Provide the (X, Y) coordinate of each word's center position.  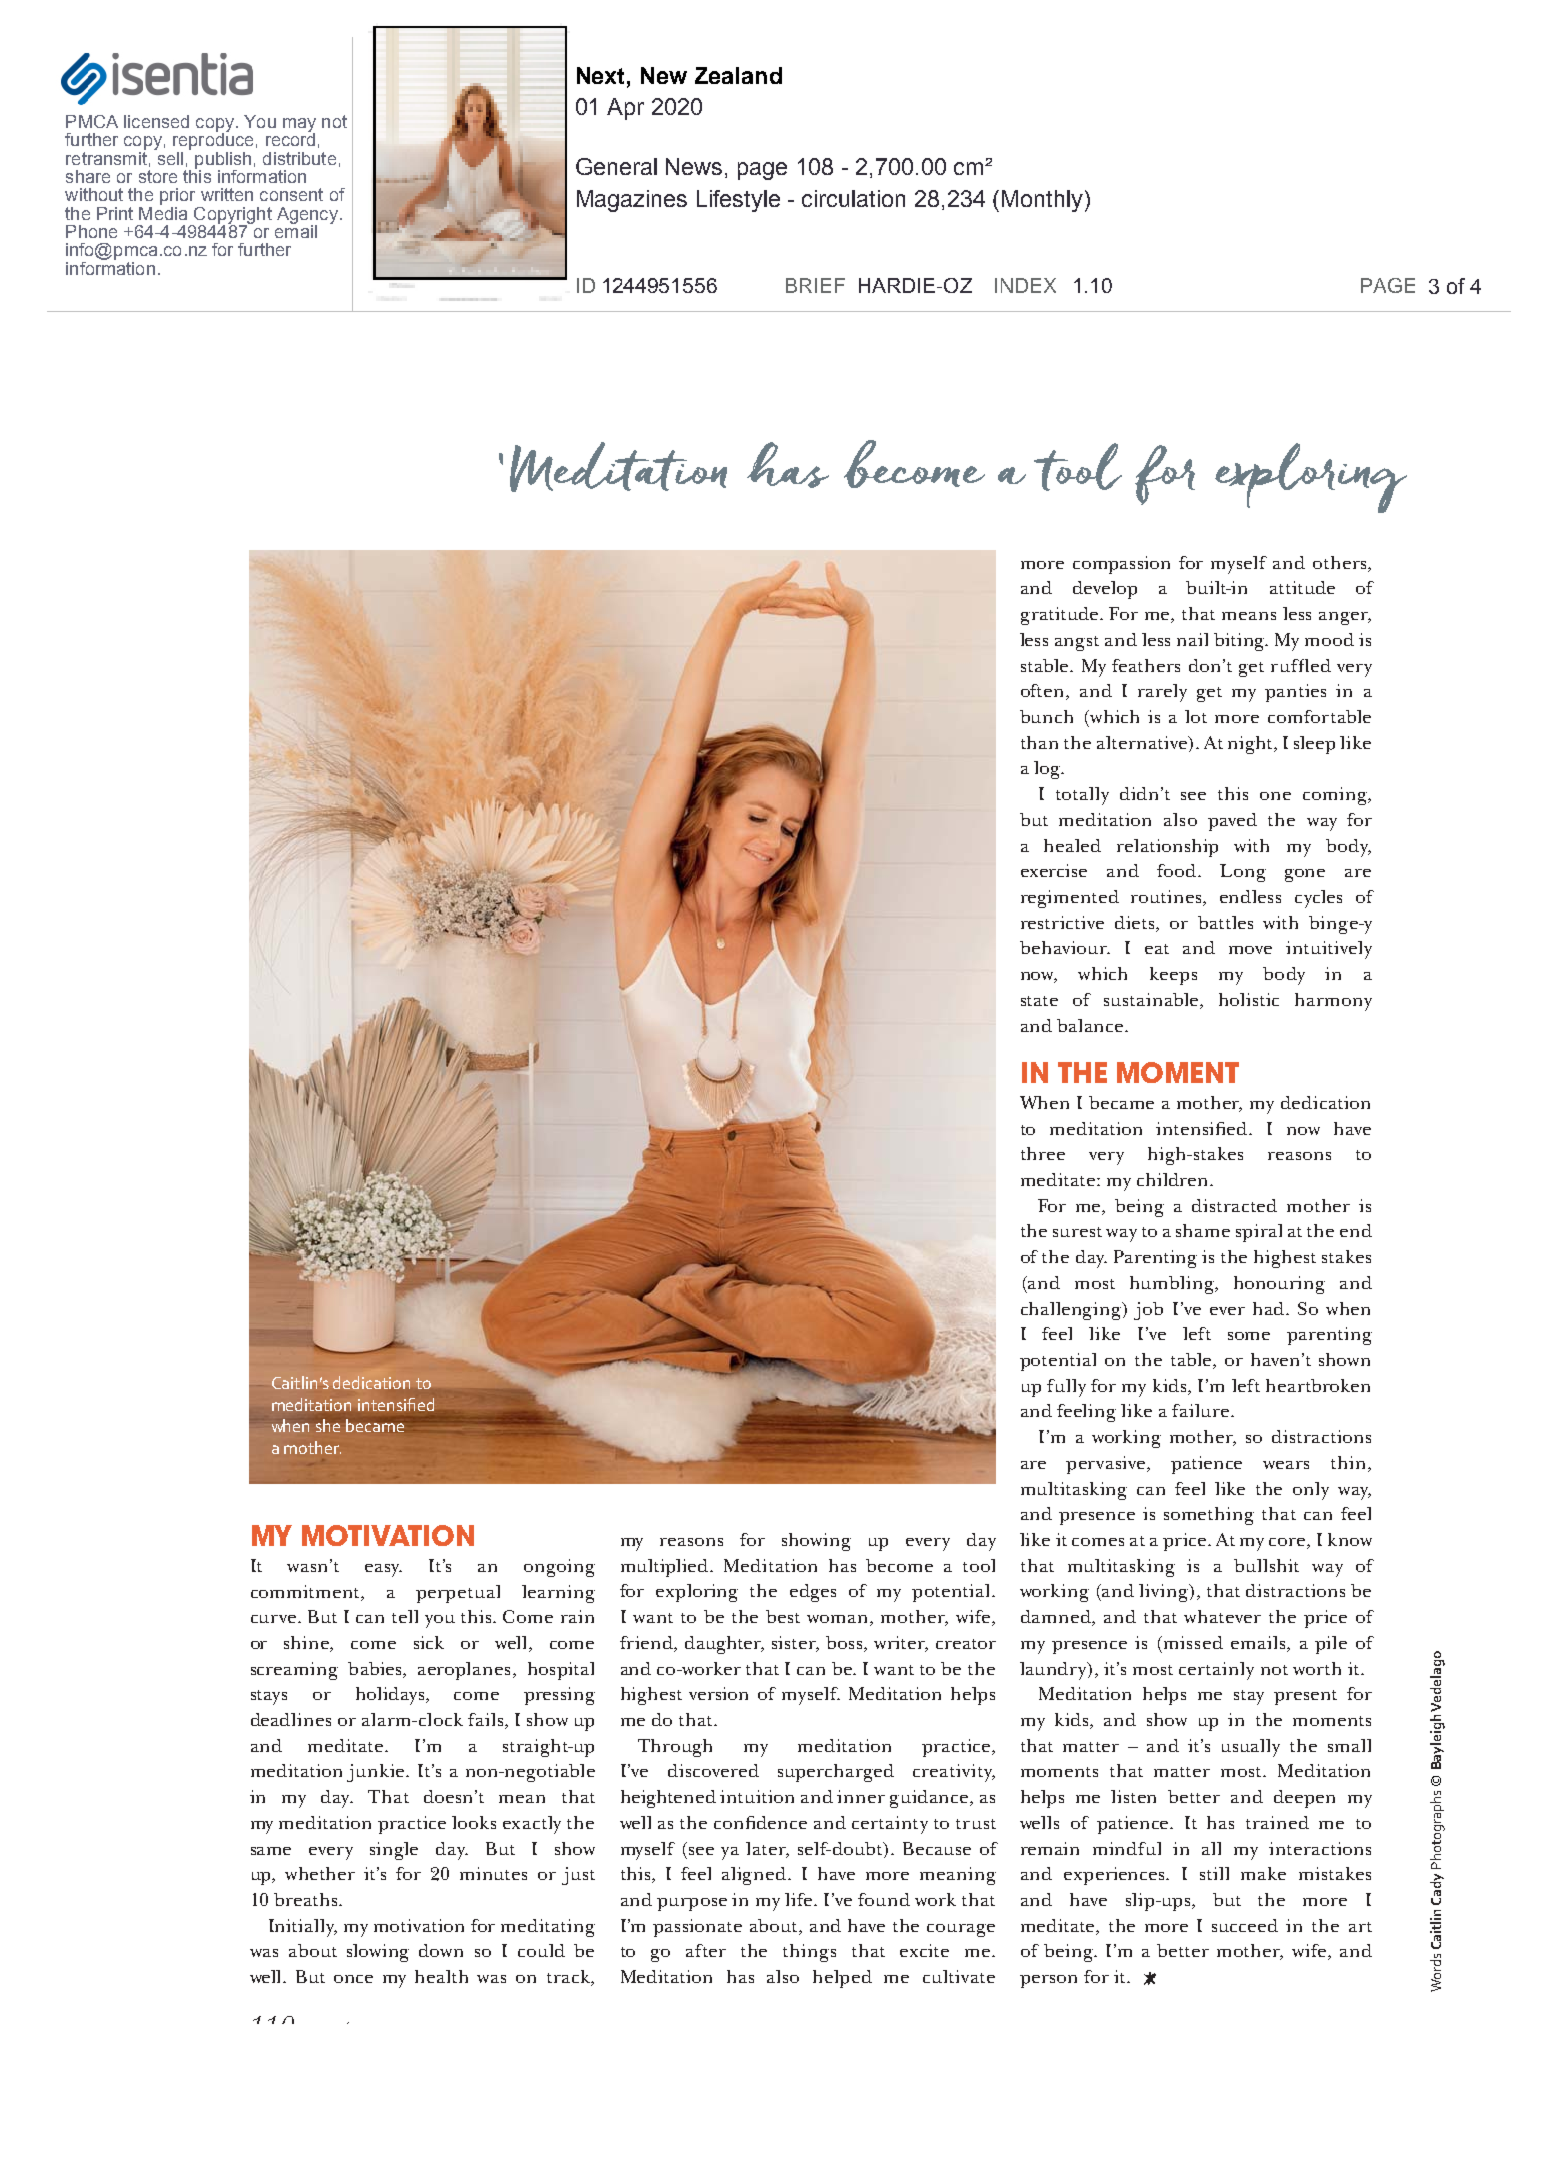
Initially (303, 1928)
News (696, 168)
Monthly (1044, 201)
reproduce (213, 142)
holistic (1249, 999)
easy (383, 1570)
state (1039, 1001)
